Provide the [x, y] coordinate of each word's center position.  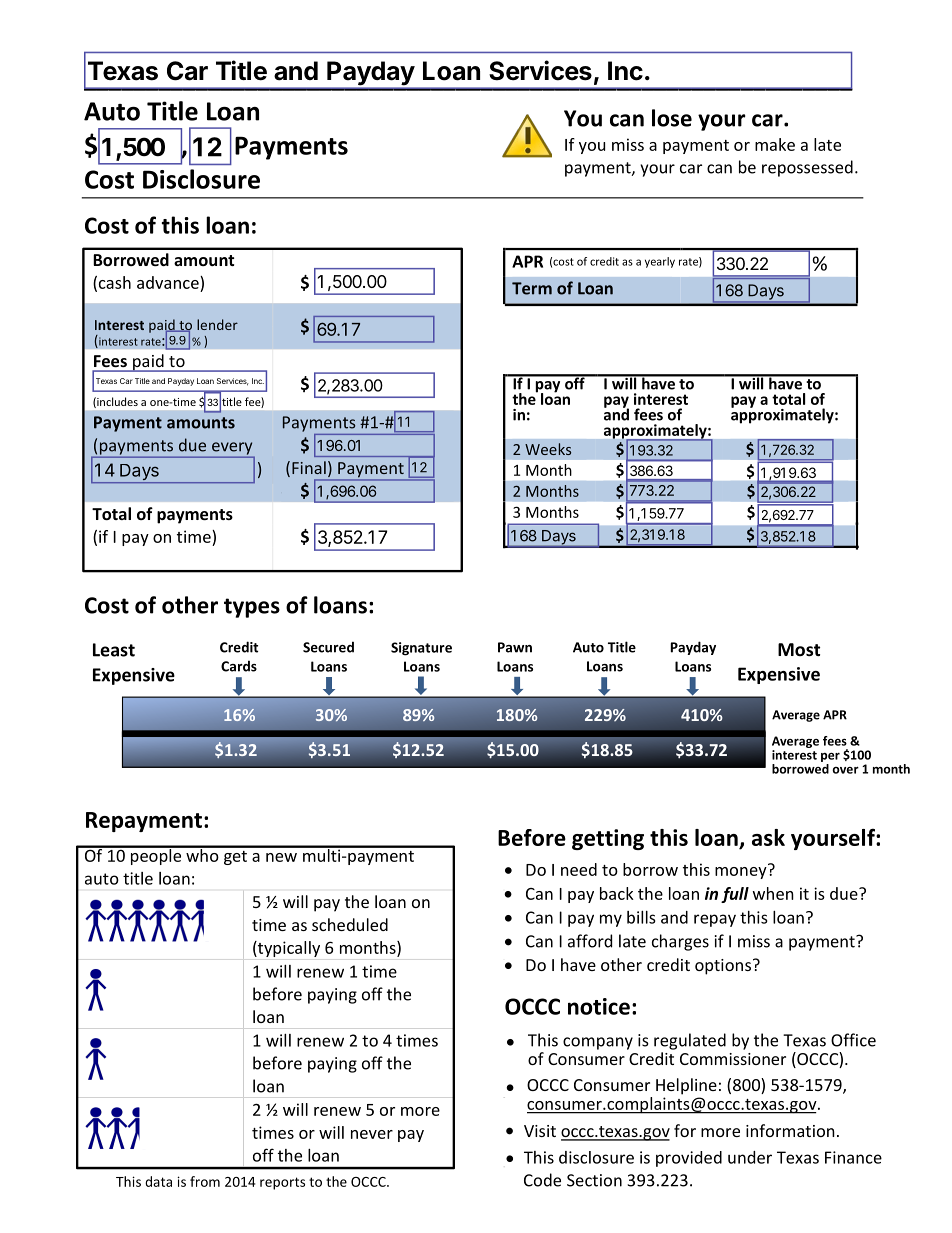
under [750, 1157]
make [775, 144]
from [205, 1181]
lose [672, 118]
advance [169, 282]
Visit [540, 1131]
